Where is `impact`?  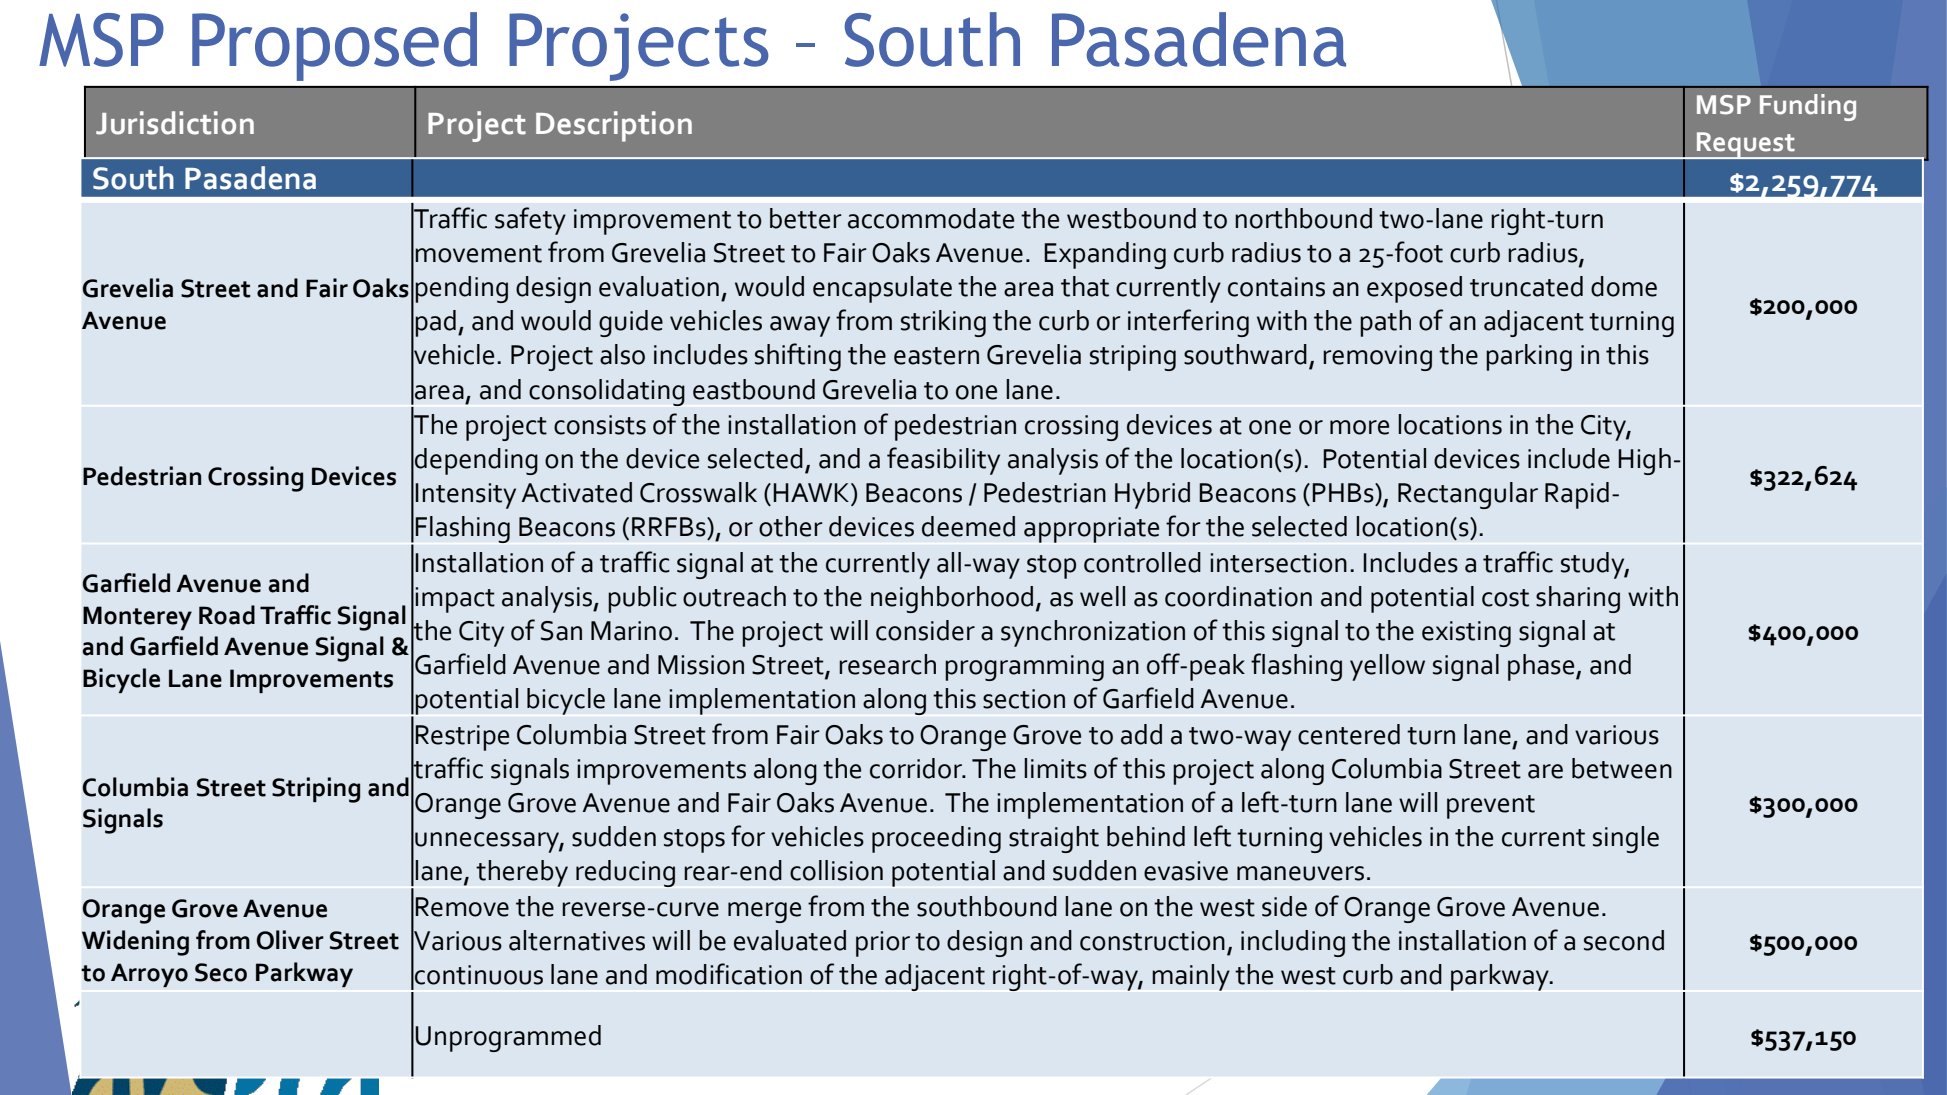 impact is located at coordinates (455, 600).
